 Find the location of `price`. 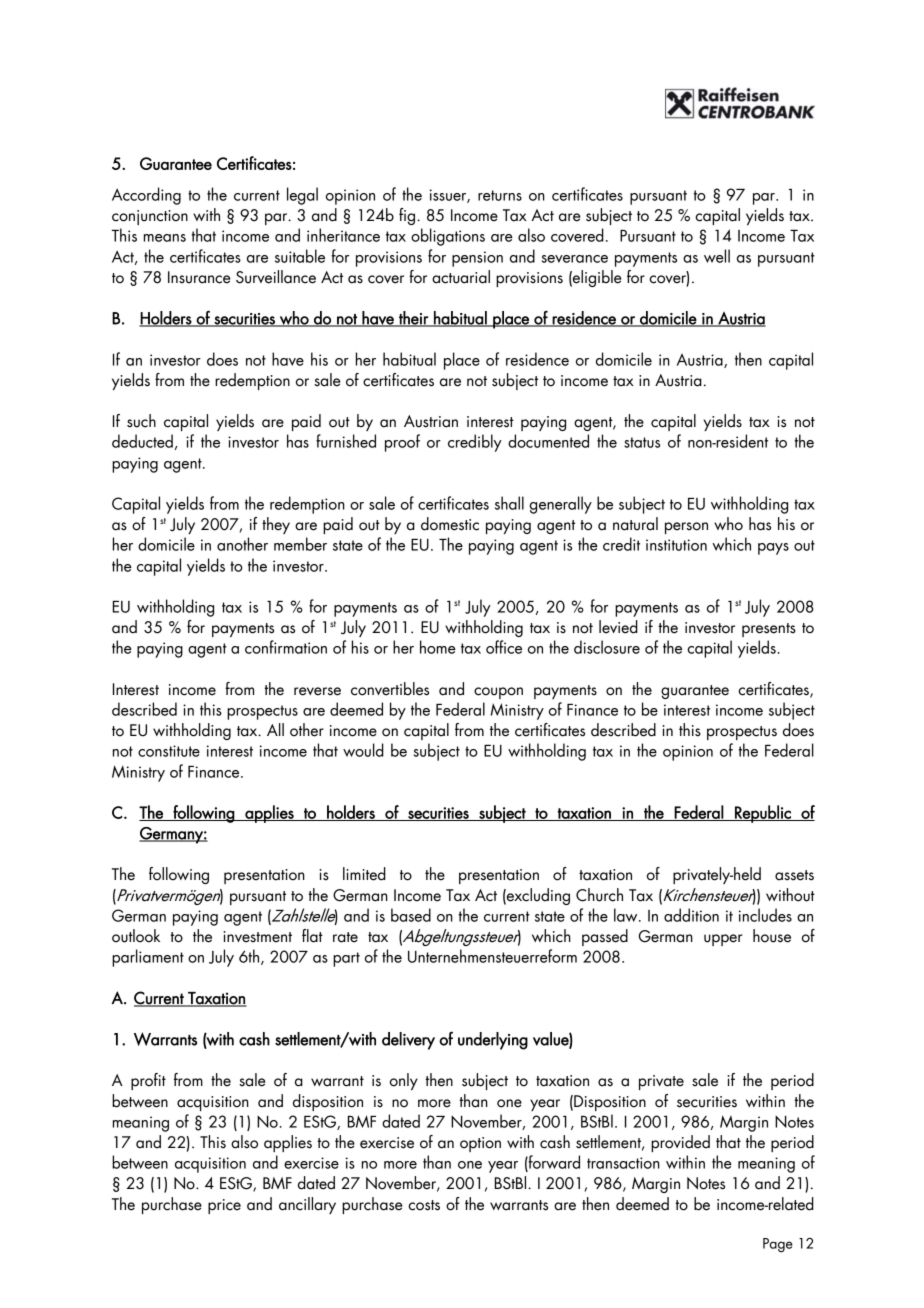

price is located at coordinates (224, 1206).
